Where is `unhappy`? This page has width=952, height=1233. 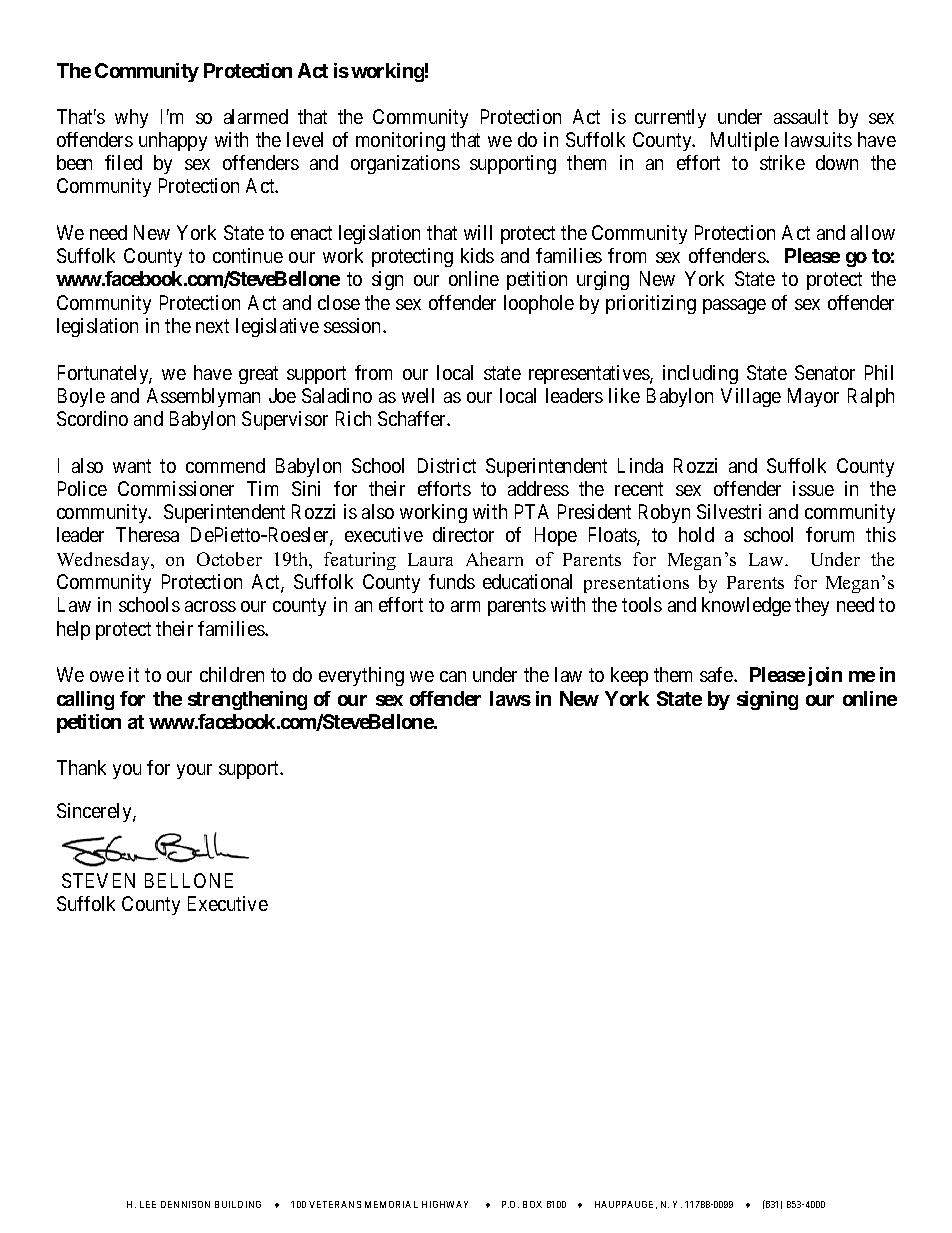
unhappy is located at coordinates (173, 141).
